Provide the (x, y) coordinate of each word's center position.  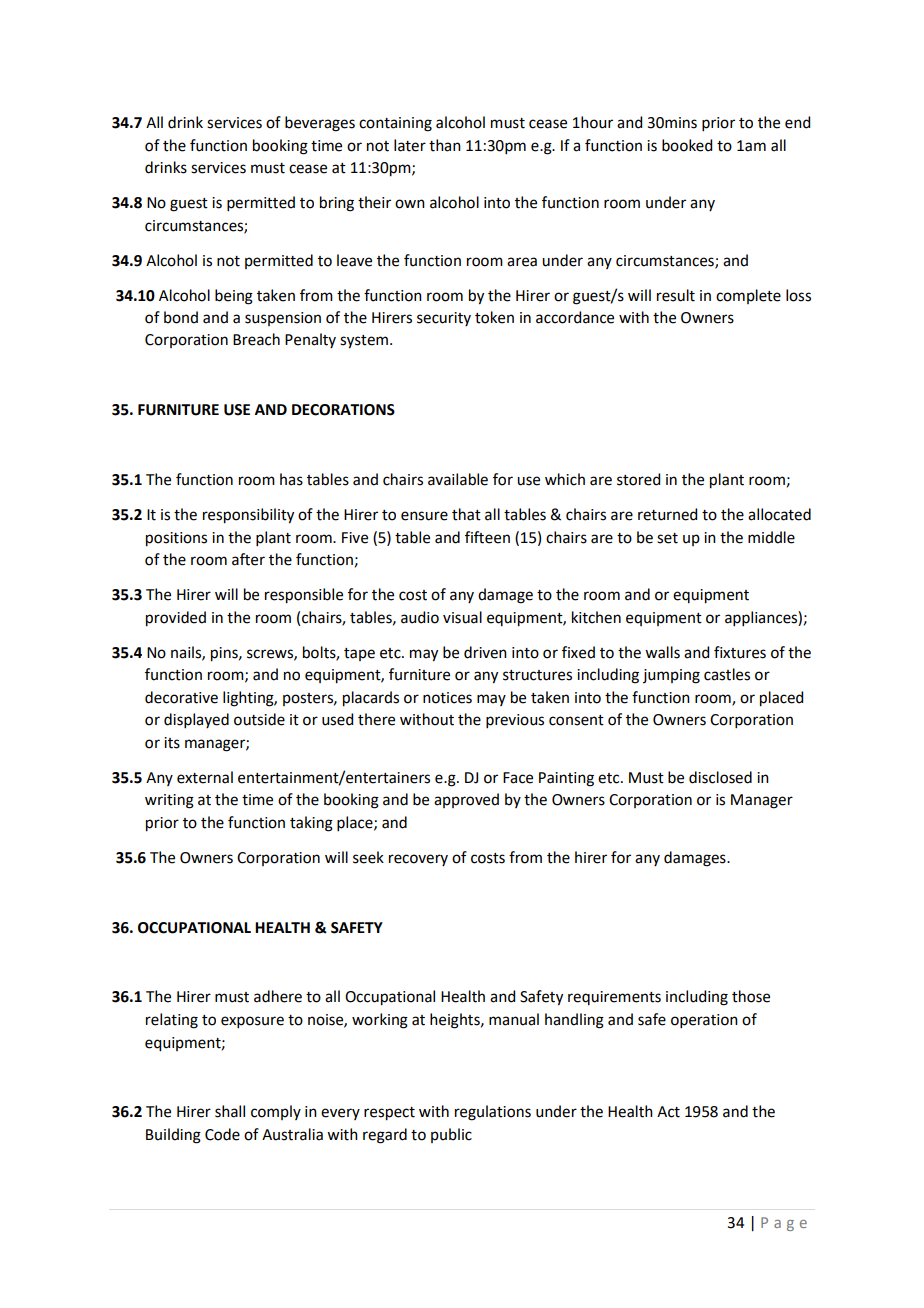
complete (748, 296)
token (494, 317)
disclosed (720, 777)
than (445, 145)
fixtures (740, 652)
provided (176, 619)
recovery (418, 860)
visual (462, 617)
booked (687, 145)
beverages (320, 124)
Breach (256, 339)
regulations (493, 1113)
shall (230, 1111)
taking (311, 824)
